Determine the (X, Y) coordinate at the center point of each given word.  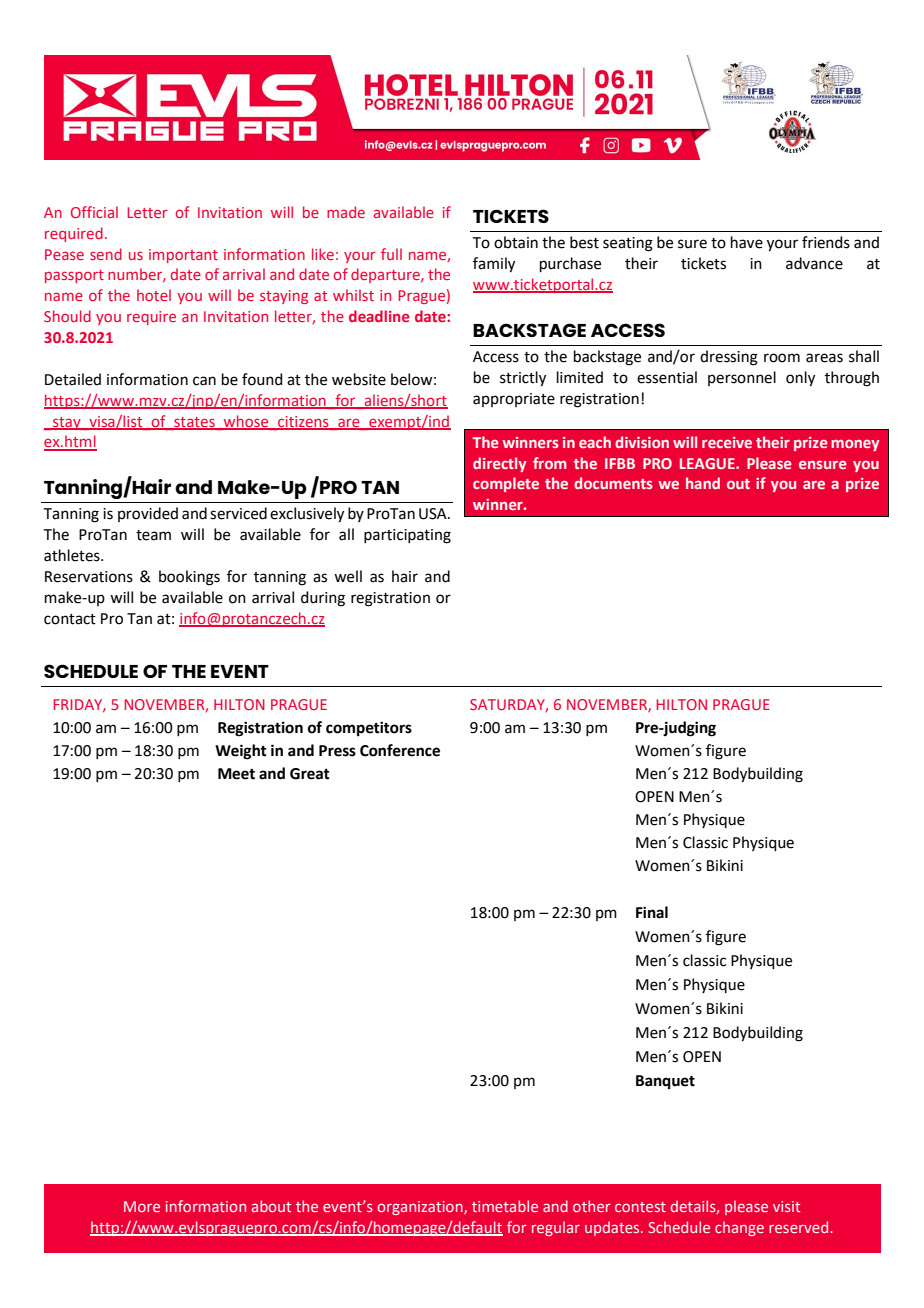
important (183, 256)
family (494, 265)
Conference (400, 750)
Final (652, 912)
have (747, 242)
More (142, 1206)
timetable (505, 1206)
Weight (241, 752)
